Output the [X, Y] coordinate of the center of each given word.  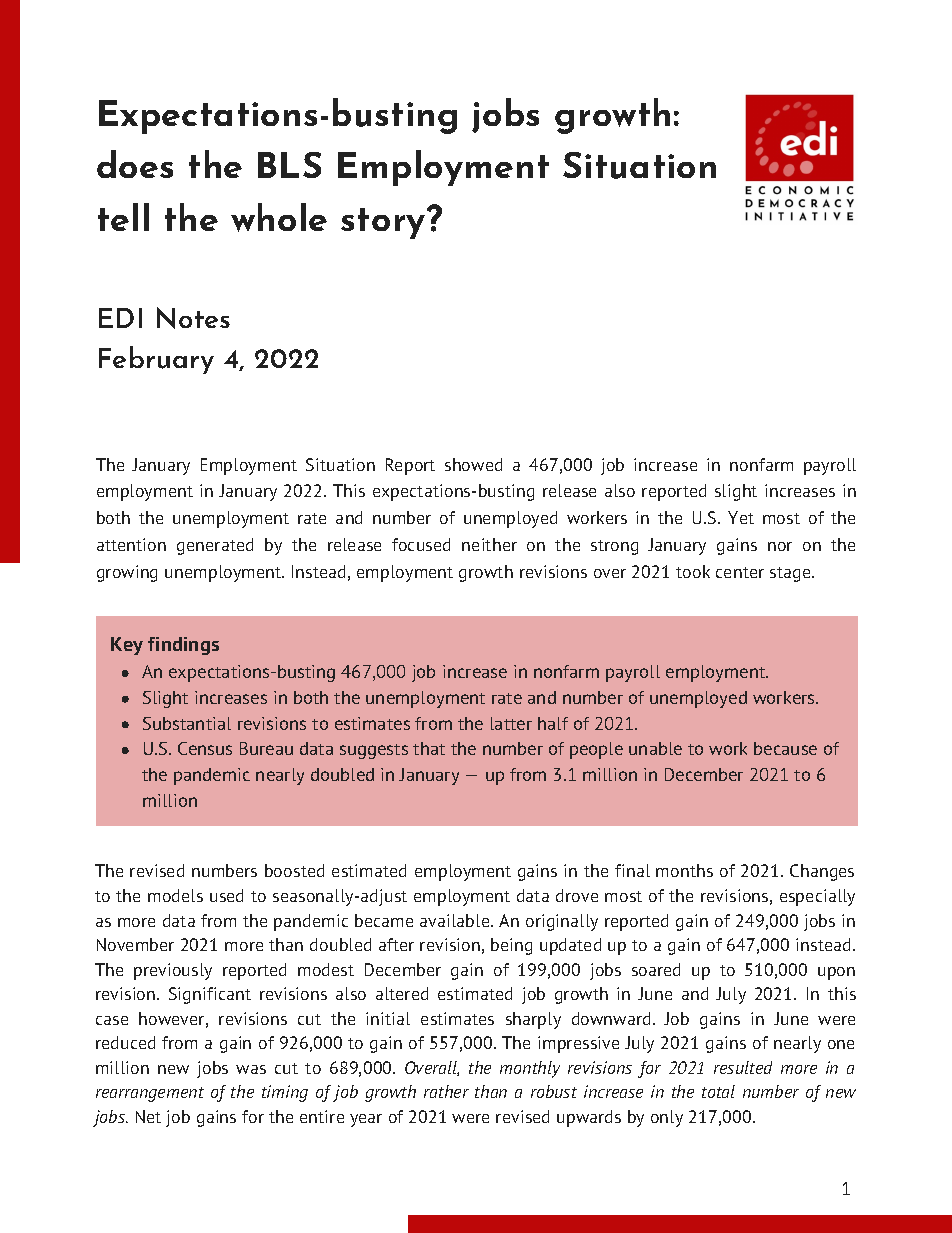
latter [511, 723]
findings [183, 646]
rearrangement [150, 1094]
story [384, 223]
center [740, 572]
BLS [289, 165]
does [135, 164]
